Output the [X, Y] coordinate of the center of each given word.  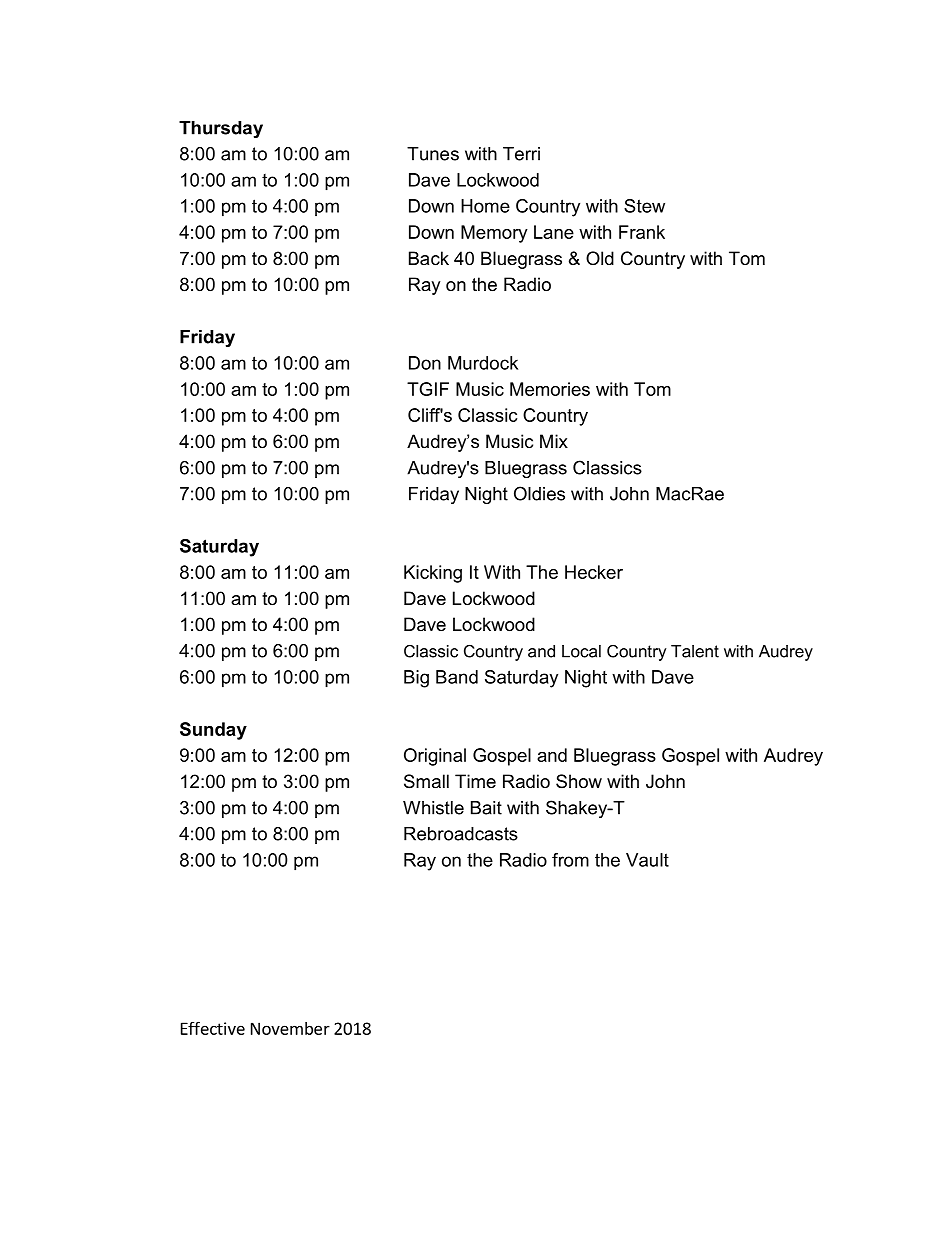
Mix [554, 441]
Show [579, 781]
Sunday [213, 731]
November [290, 1028]
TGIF [428, 389]
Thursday [221, 129]
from [570, 860]
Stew [644, 206]
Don [425, 363]
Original [435, 757]
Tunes [433, 154]
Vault [647, 860]
